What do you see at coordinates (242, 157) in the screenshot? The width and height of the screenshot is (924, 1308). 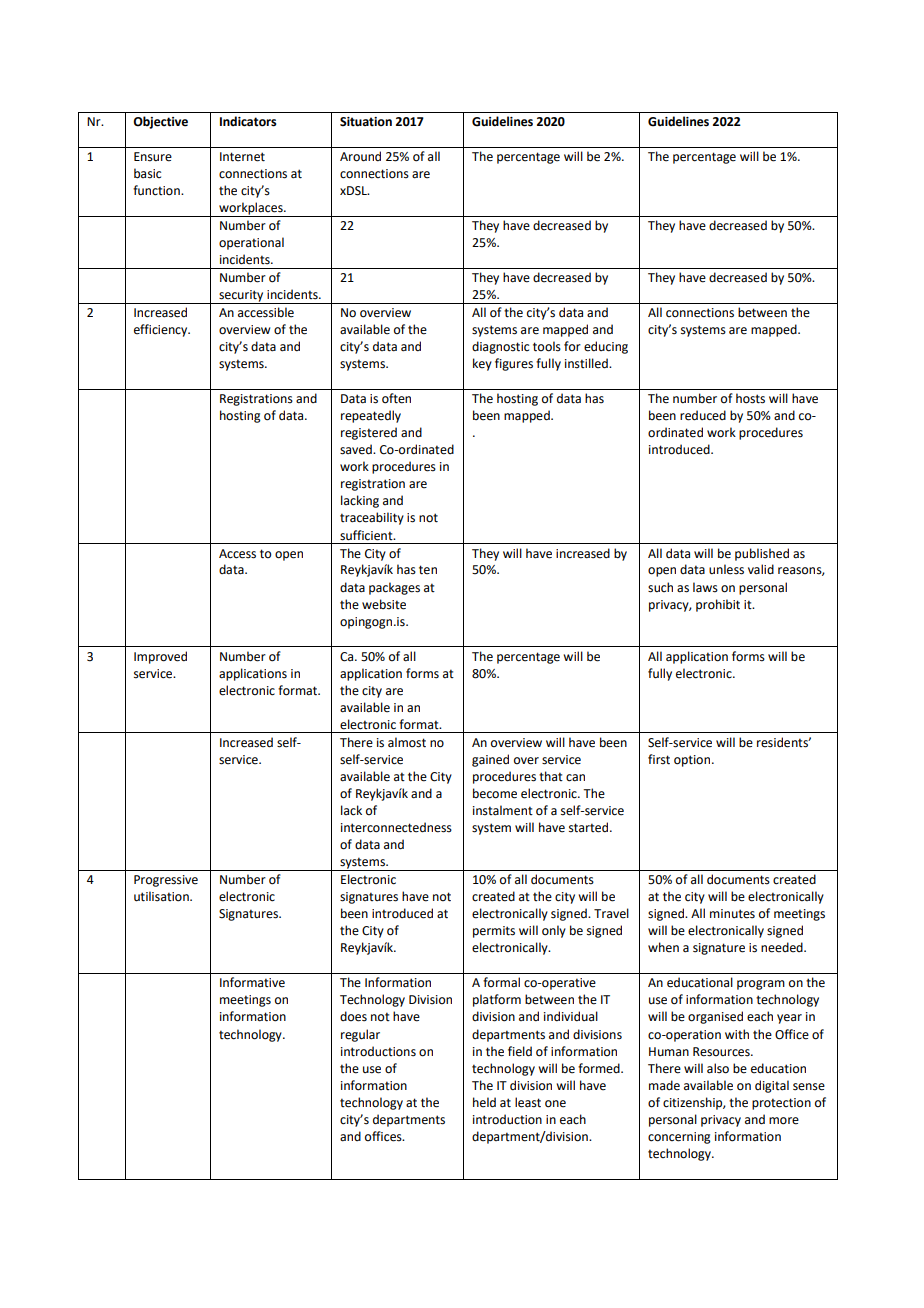 I see `Internet` at bounding box center [242, 157].
